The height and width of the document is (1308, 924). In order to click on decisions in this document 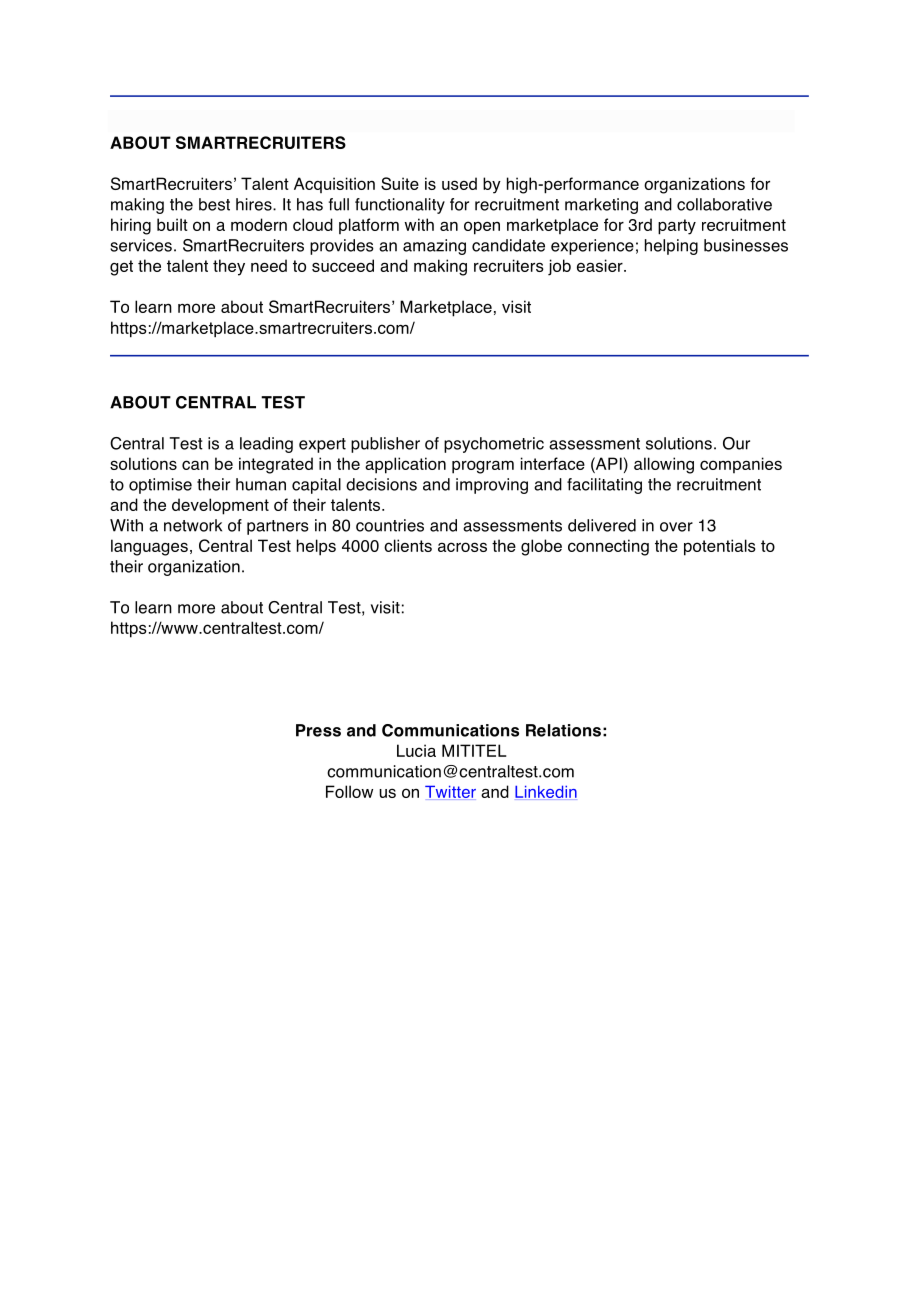, I will do `click(381, 484)`.
